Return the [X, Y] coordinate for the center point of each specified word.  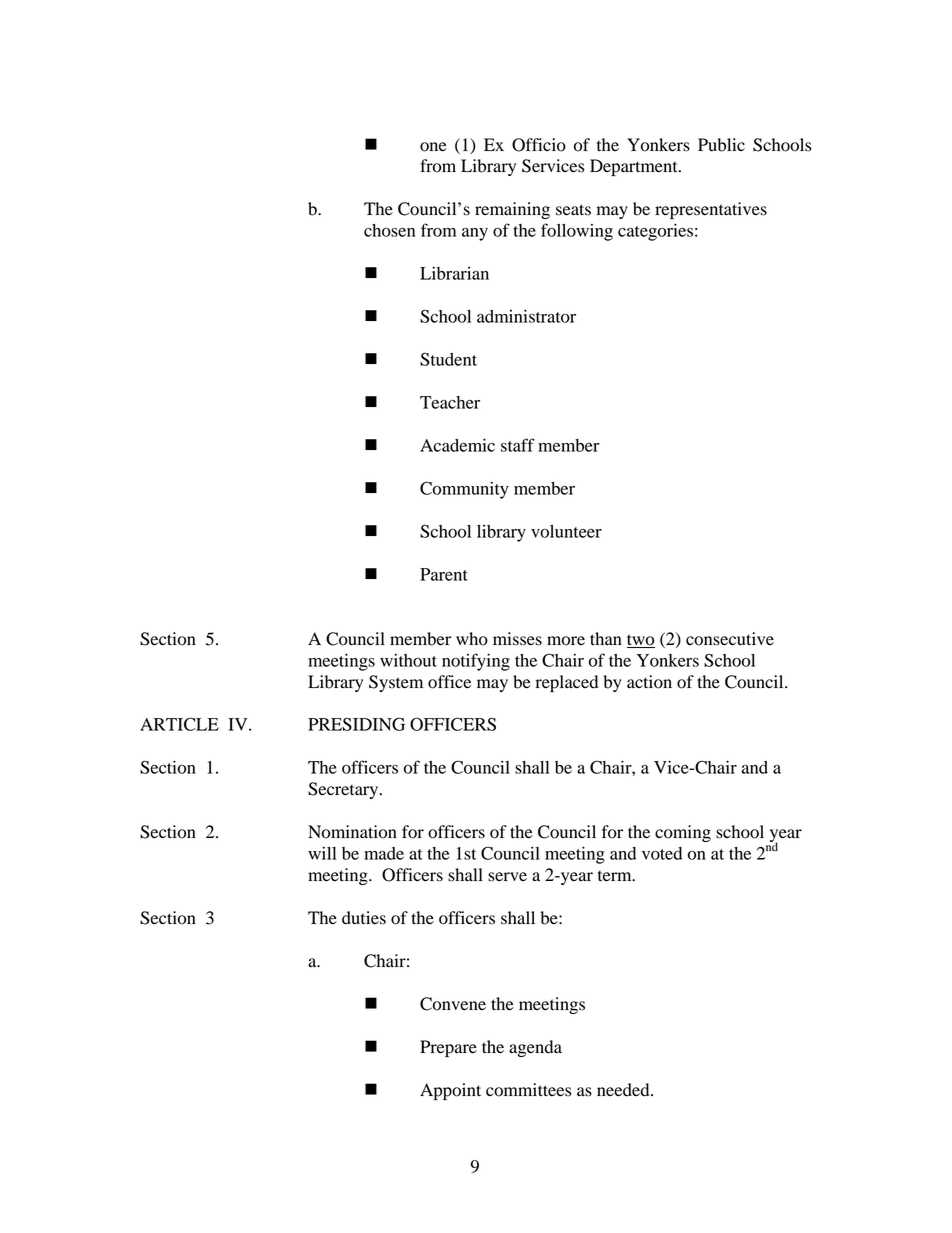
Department [635, 167]
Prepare [448, 1048]
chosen [389, 230]
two [641, 641]
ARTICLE [179, 724]
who [472, 639]
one [433, 147]
